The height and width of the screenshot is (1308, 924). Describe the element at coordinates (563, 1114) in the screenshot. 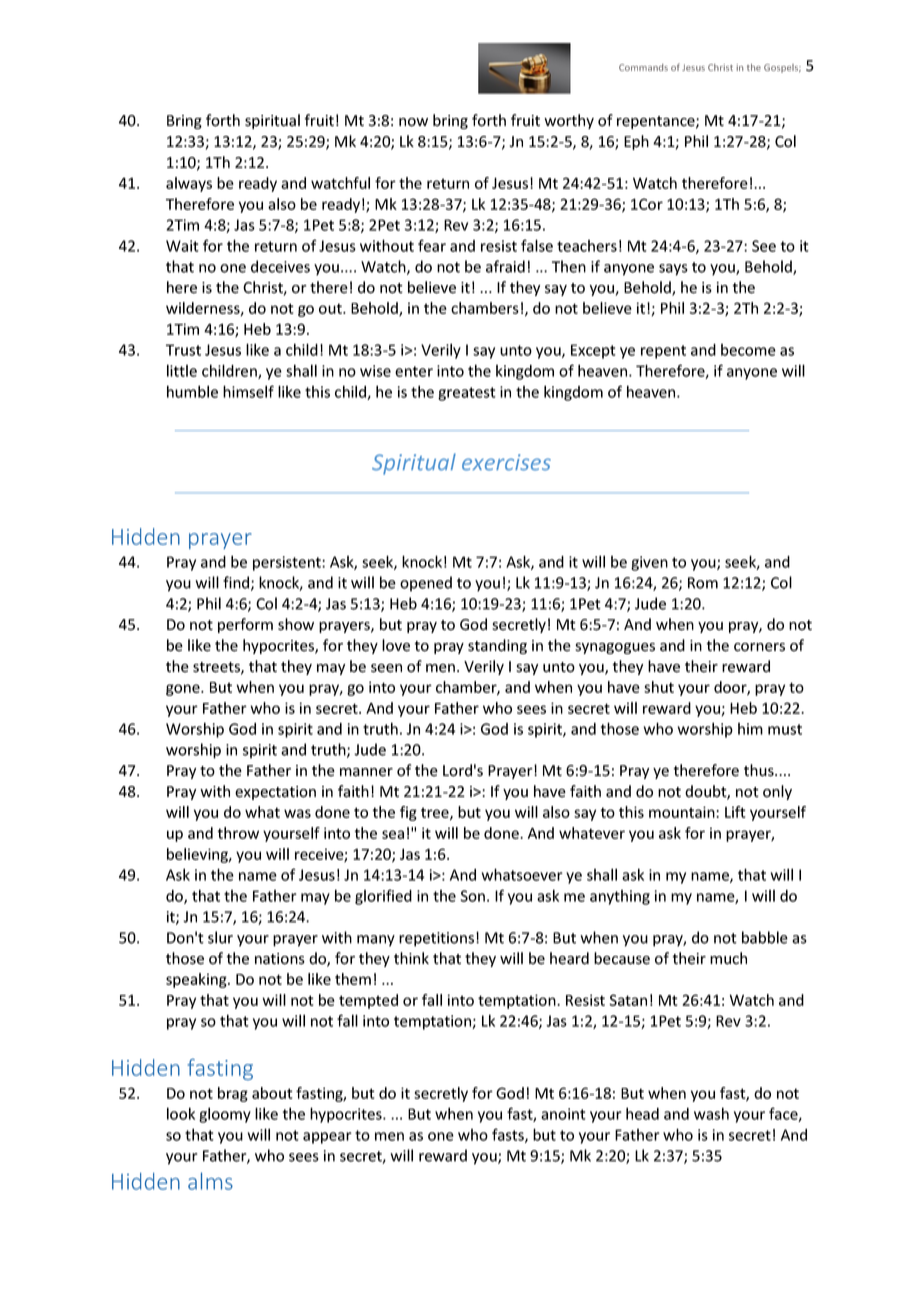

I see `anoint` at that location.
